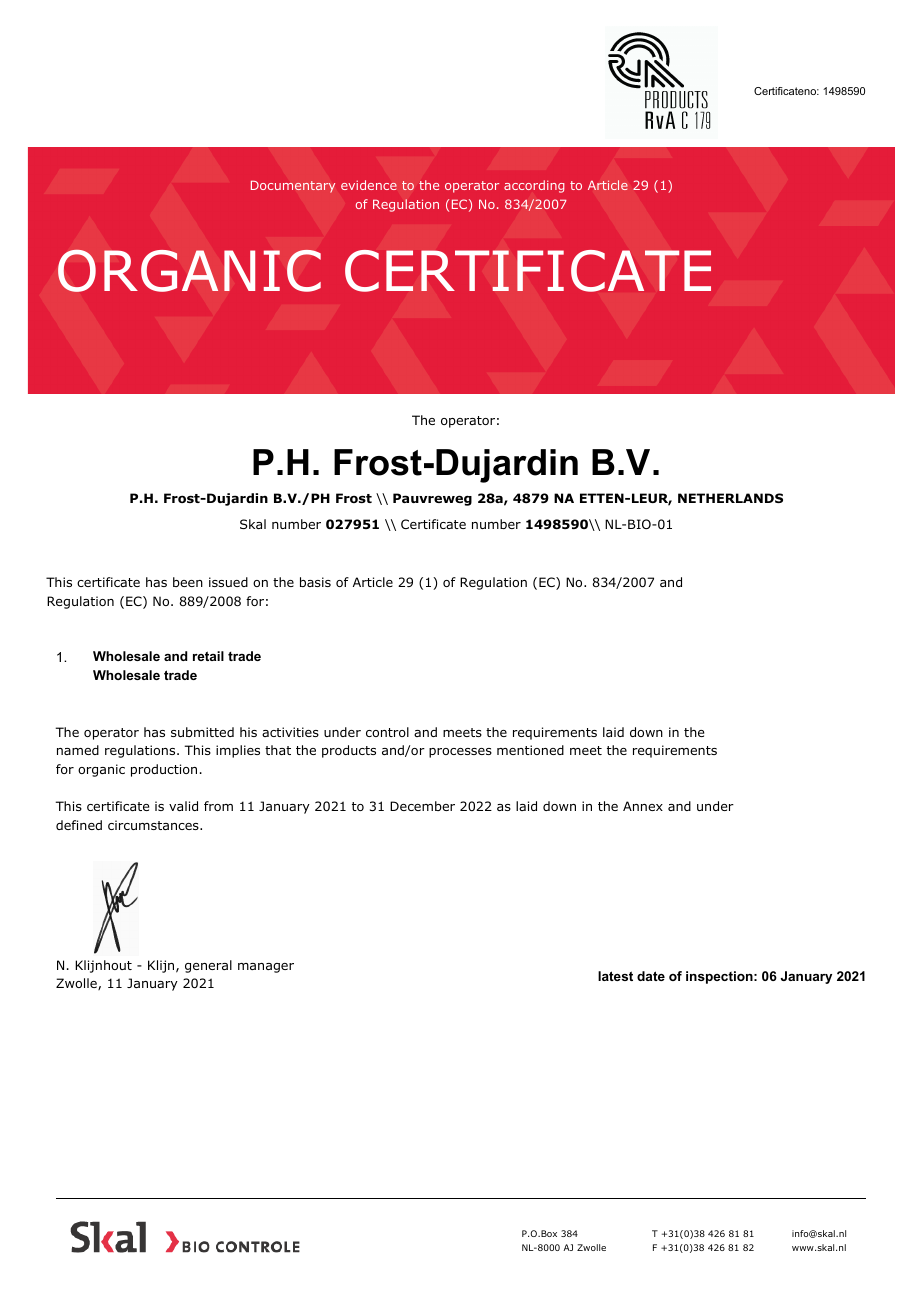 Image resolution: width=924 pixels, height=1307 pixels. What do you see at coordinates (315, 582) in the screenshot?
I see `basis` at bounding box center [315, 582].
